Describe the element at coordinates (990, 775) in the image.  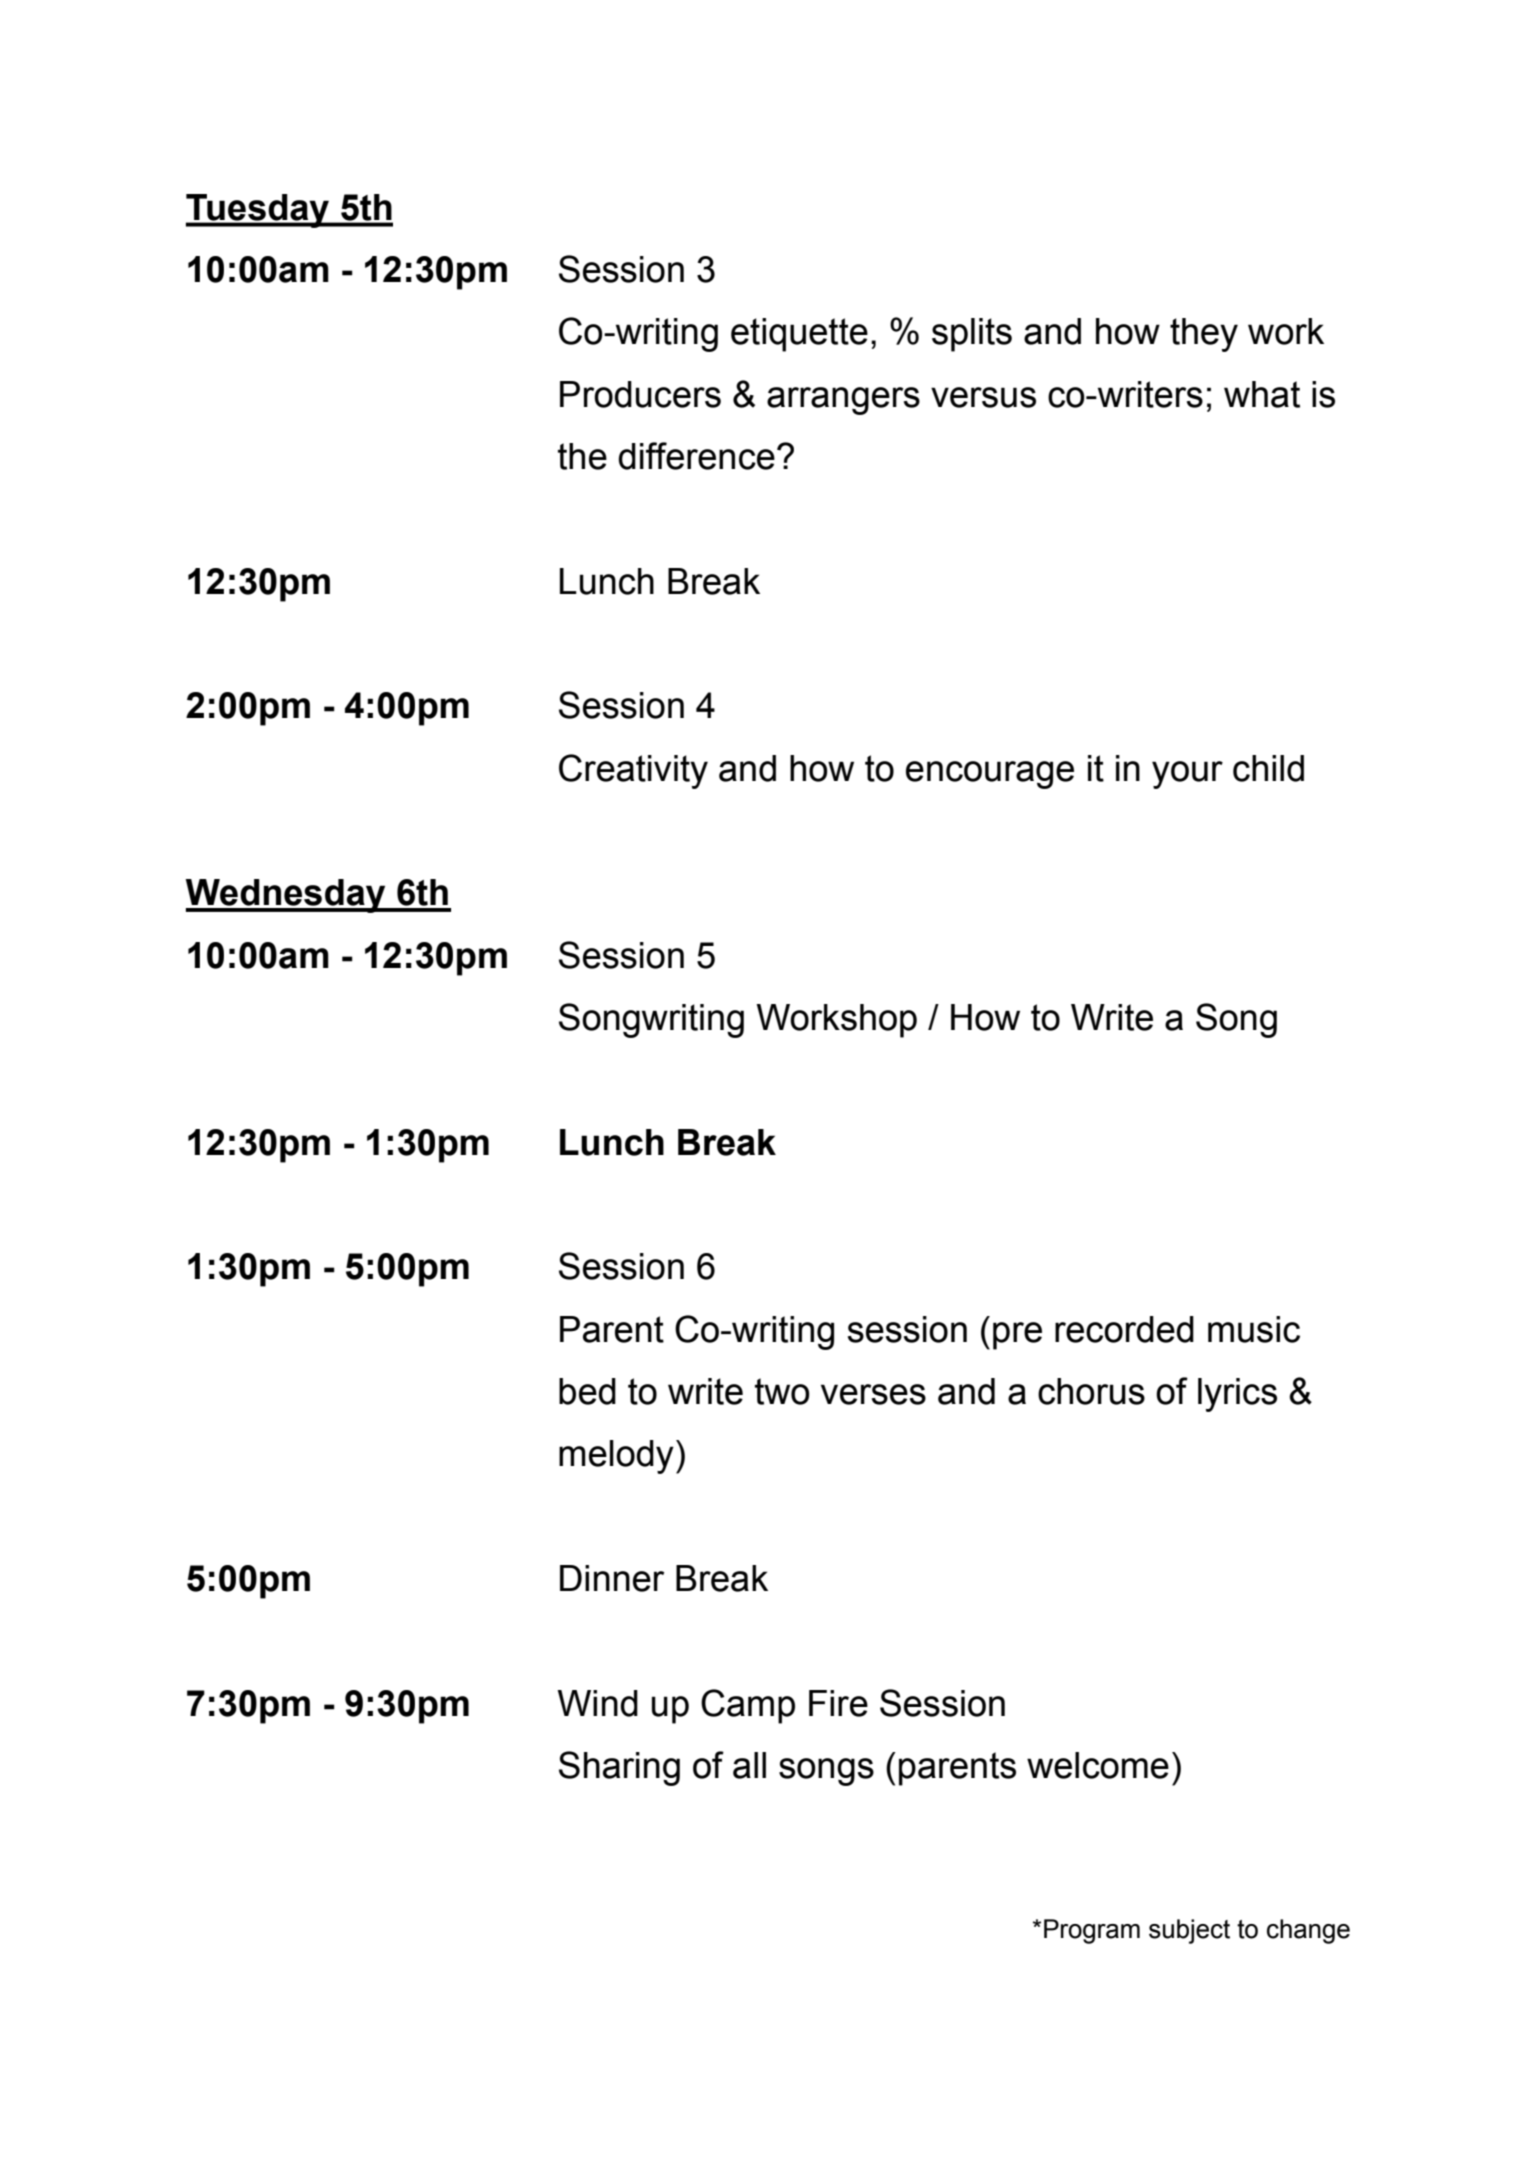
I see `encourage` at that location.
